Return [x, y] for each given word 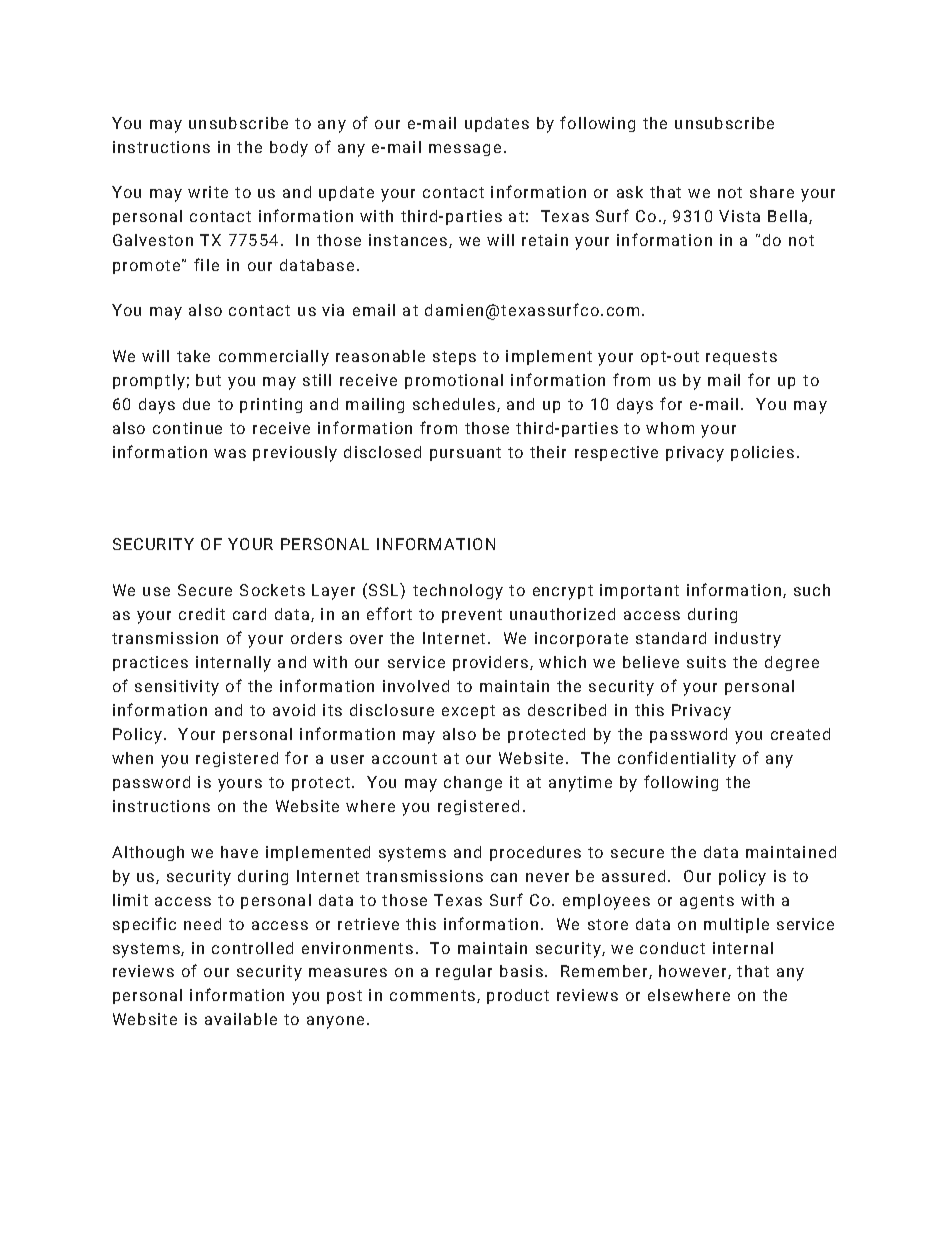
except [468, 712]
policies [762, 453]
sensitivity [177, 688]
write [208, 192]
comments [434, 996]
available [241, 1019]
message [465, 150]
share [772, 192]
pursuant [465, 454]
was [230, 453]
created [800, 734]
